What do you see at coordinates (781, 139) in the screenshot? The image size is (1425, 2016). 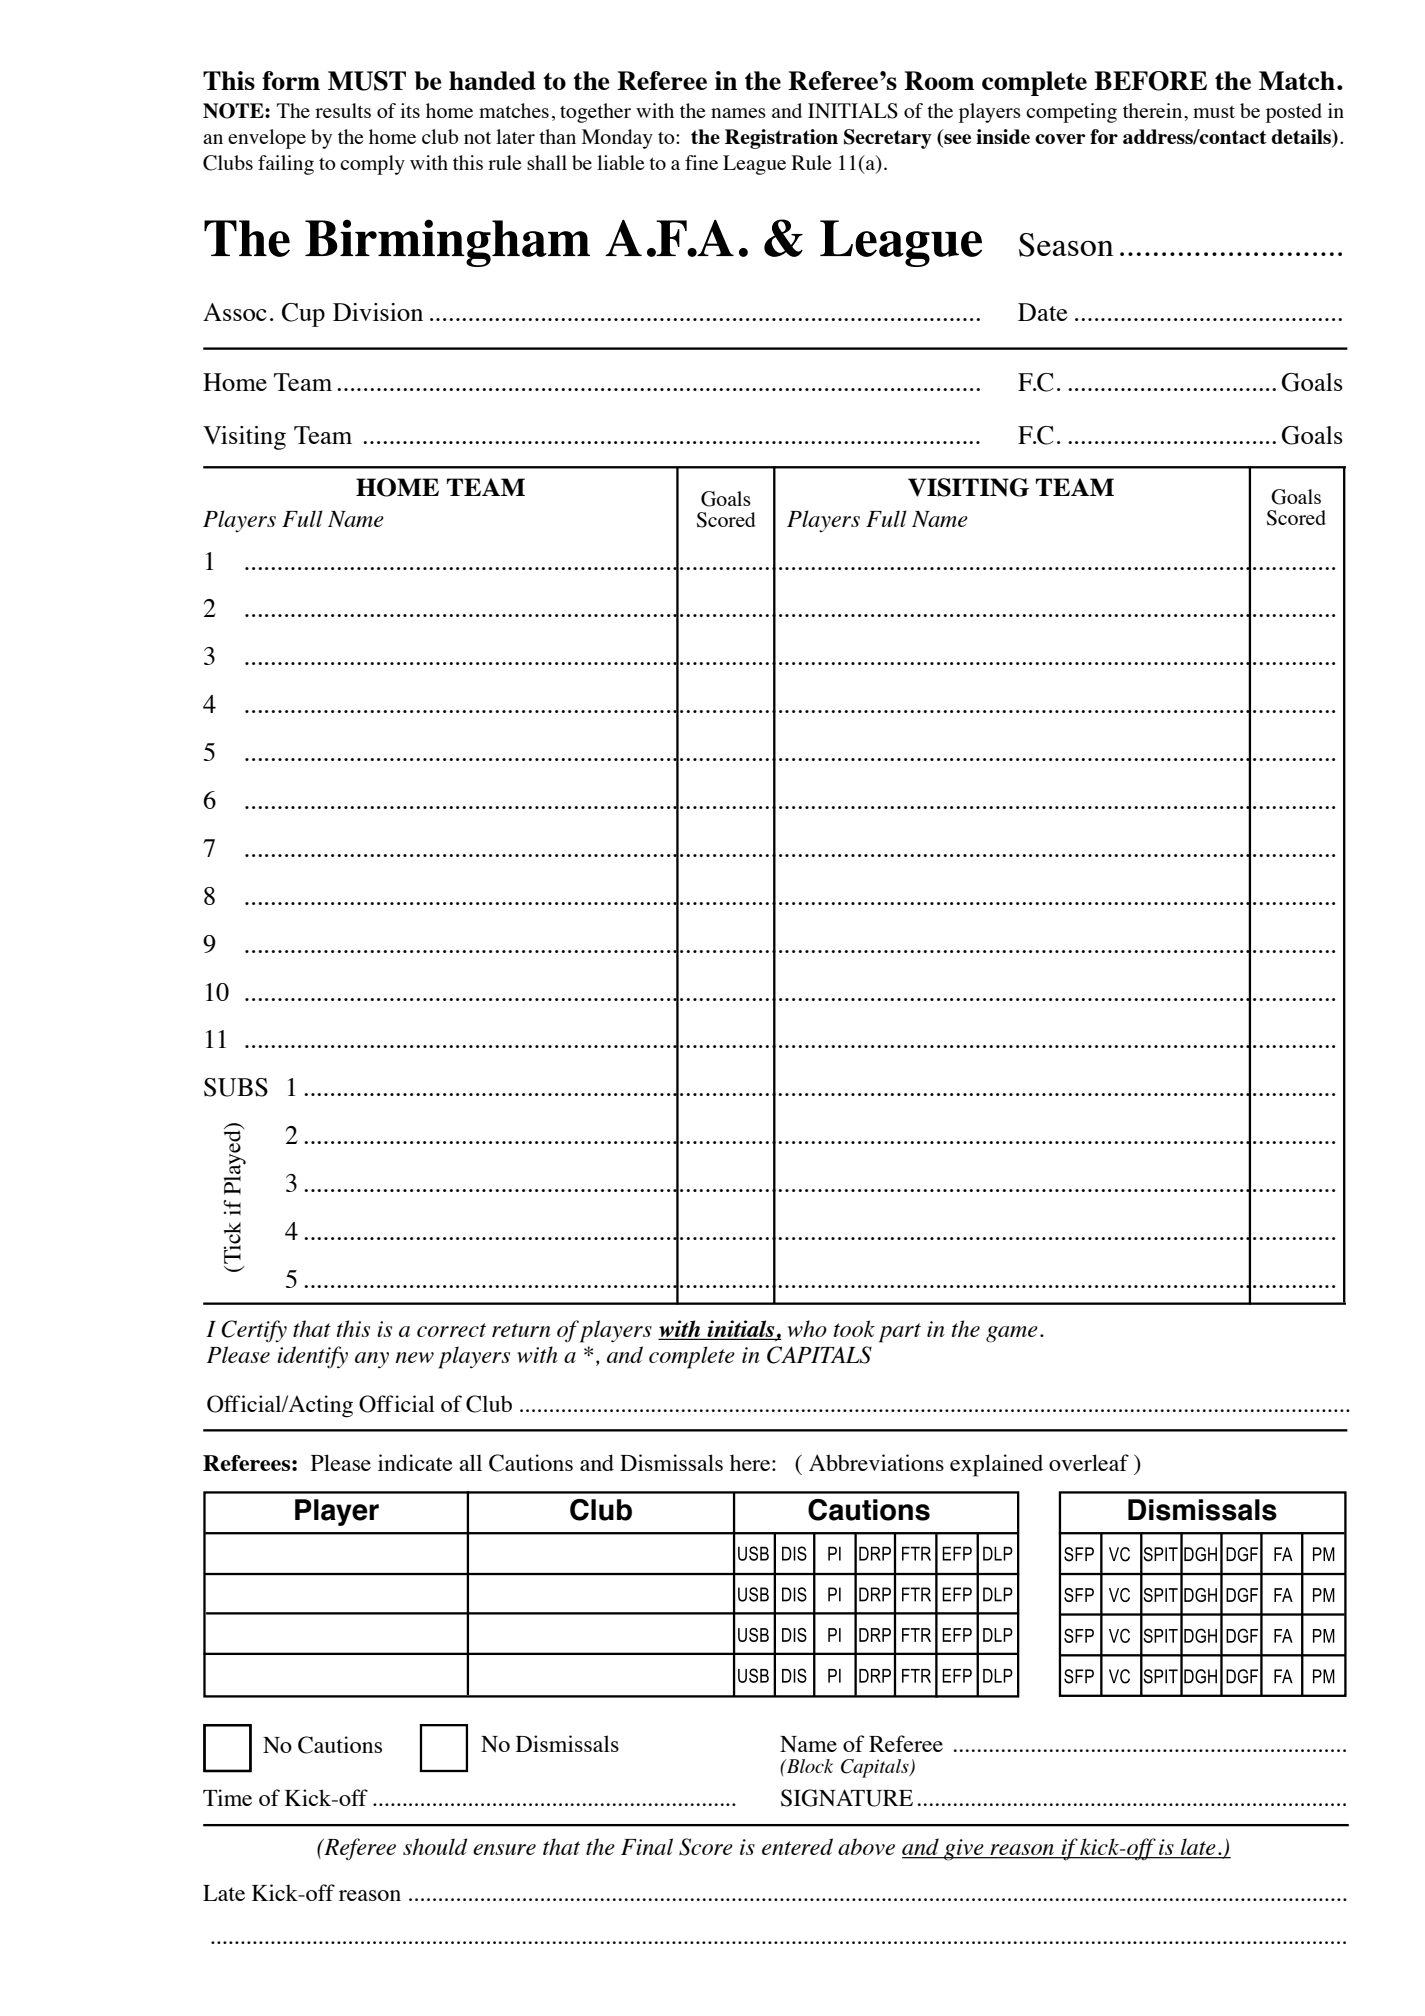 I see `Registration` at bounding box center [781, 139].
